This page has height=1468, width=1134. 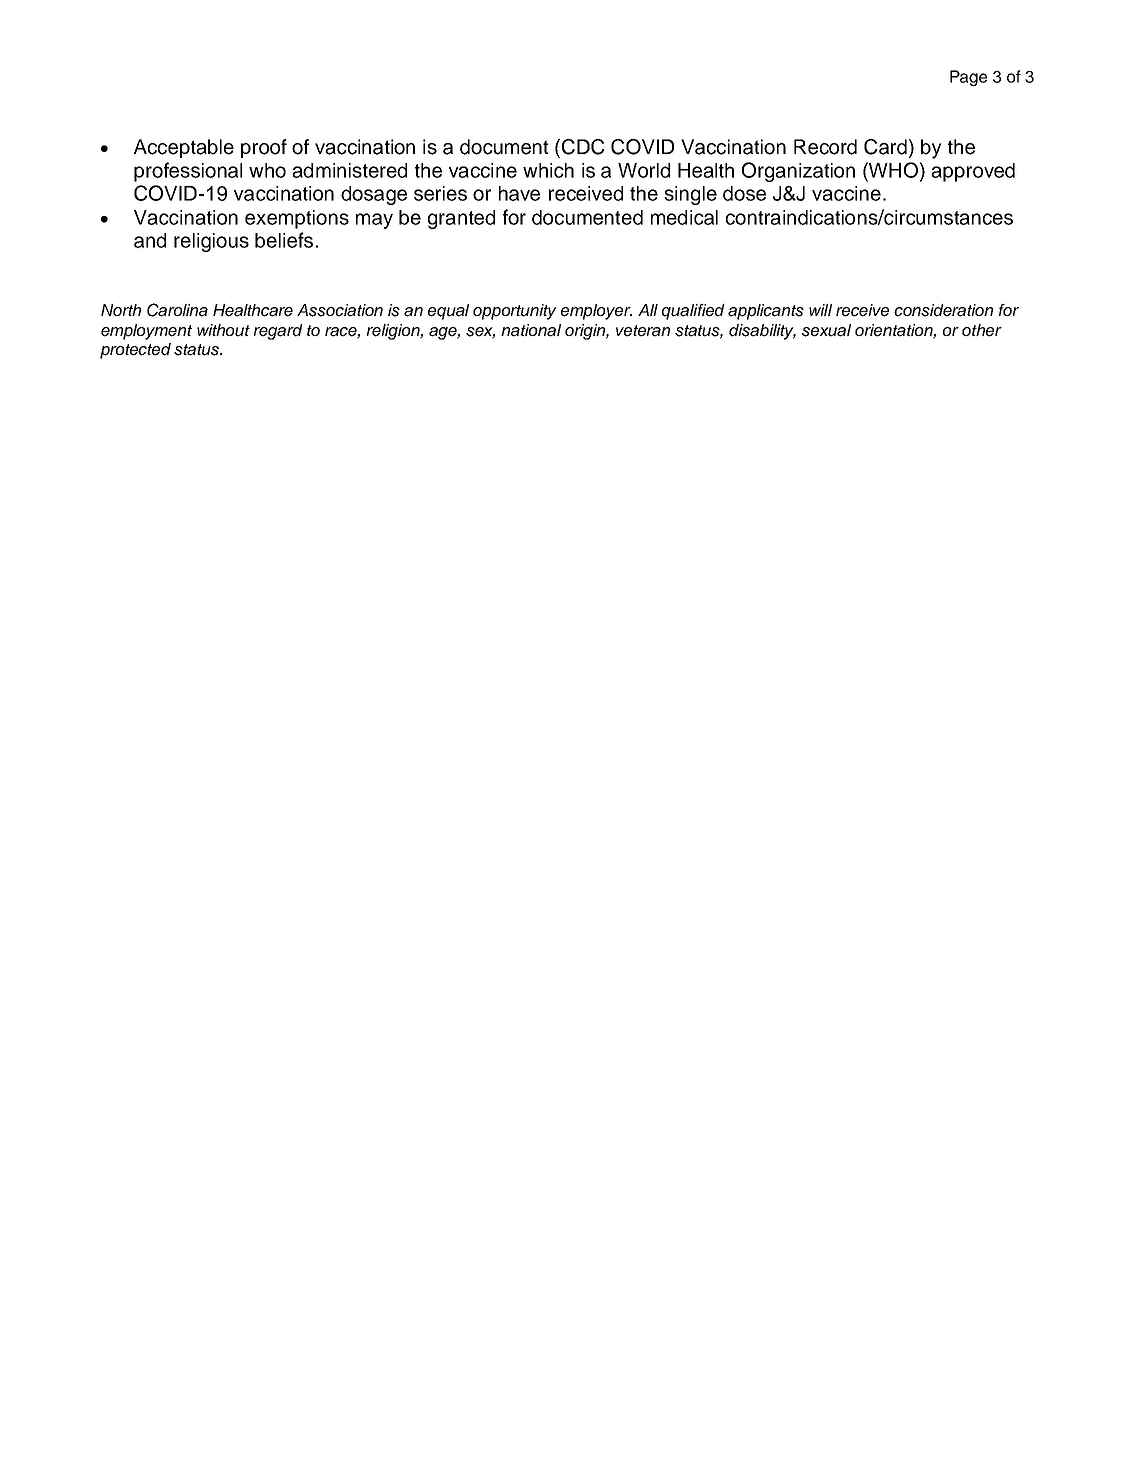 What do you see at coordinates (548, 170) in the page?
I see `which` at bounding box center [548, 170].
